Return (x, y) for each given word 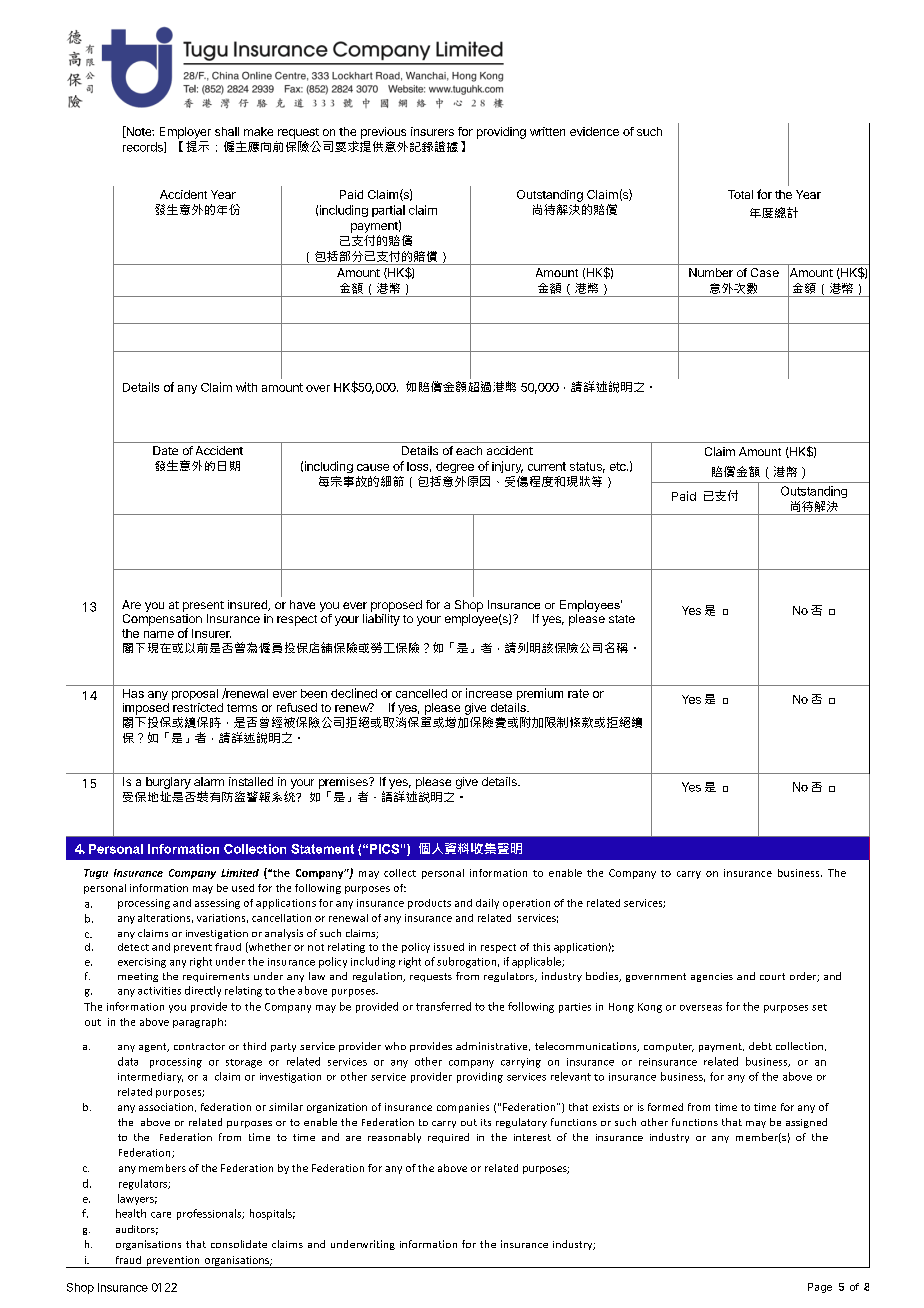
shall (227, 131)
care (161, 1215)
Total (740, 194)
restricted (198, 707)
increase (489, 693)
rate (578, 693)
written (547, 131)
